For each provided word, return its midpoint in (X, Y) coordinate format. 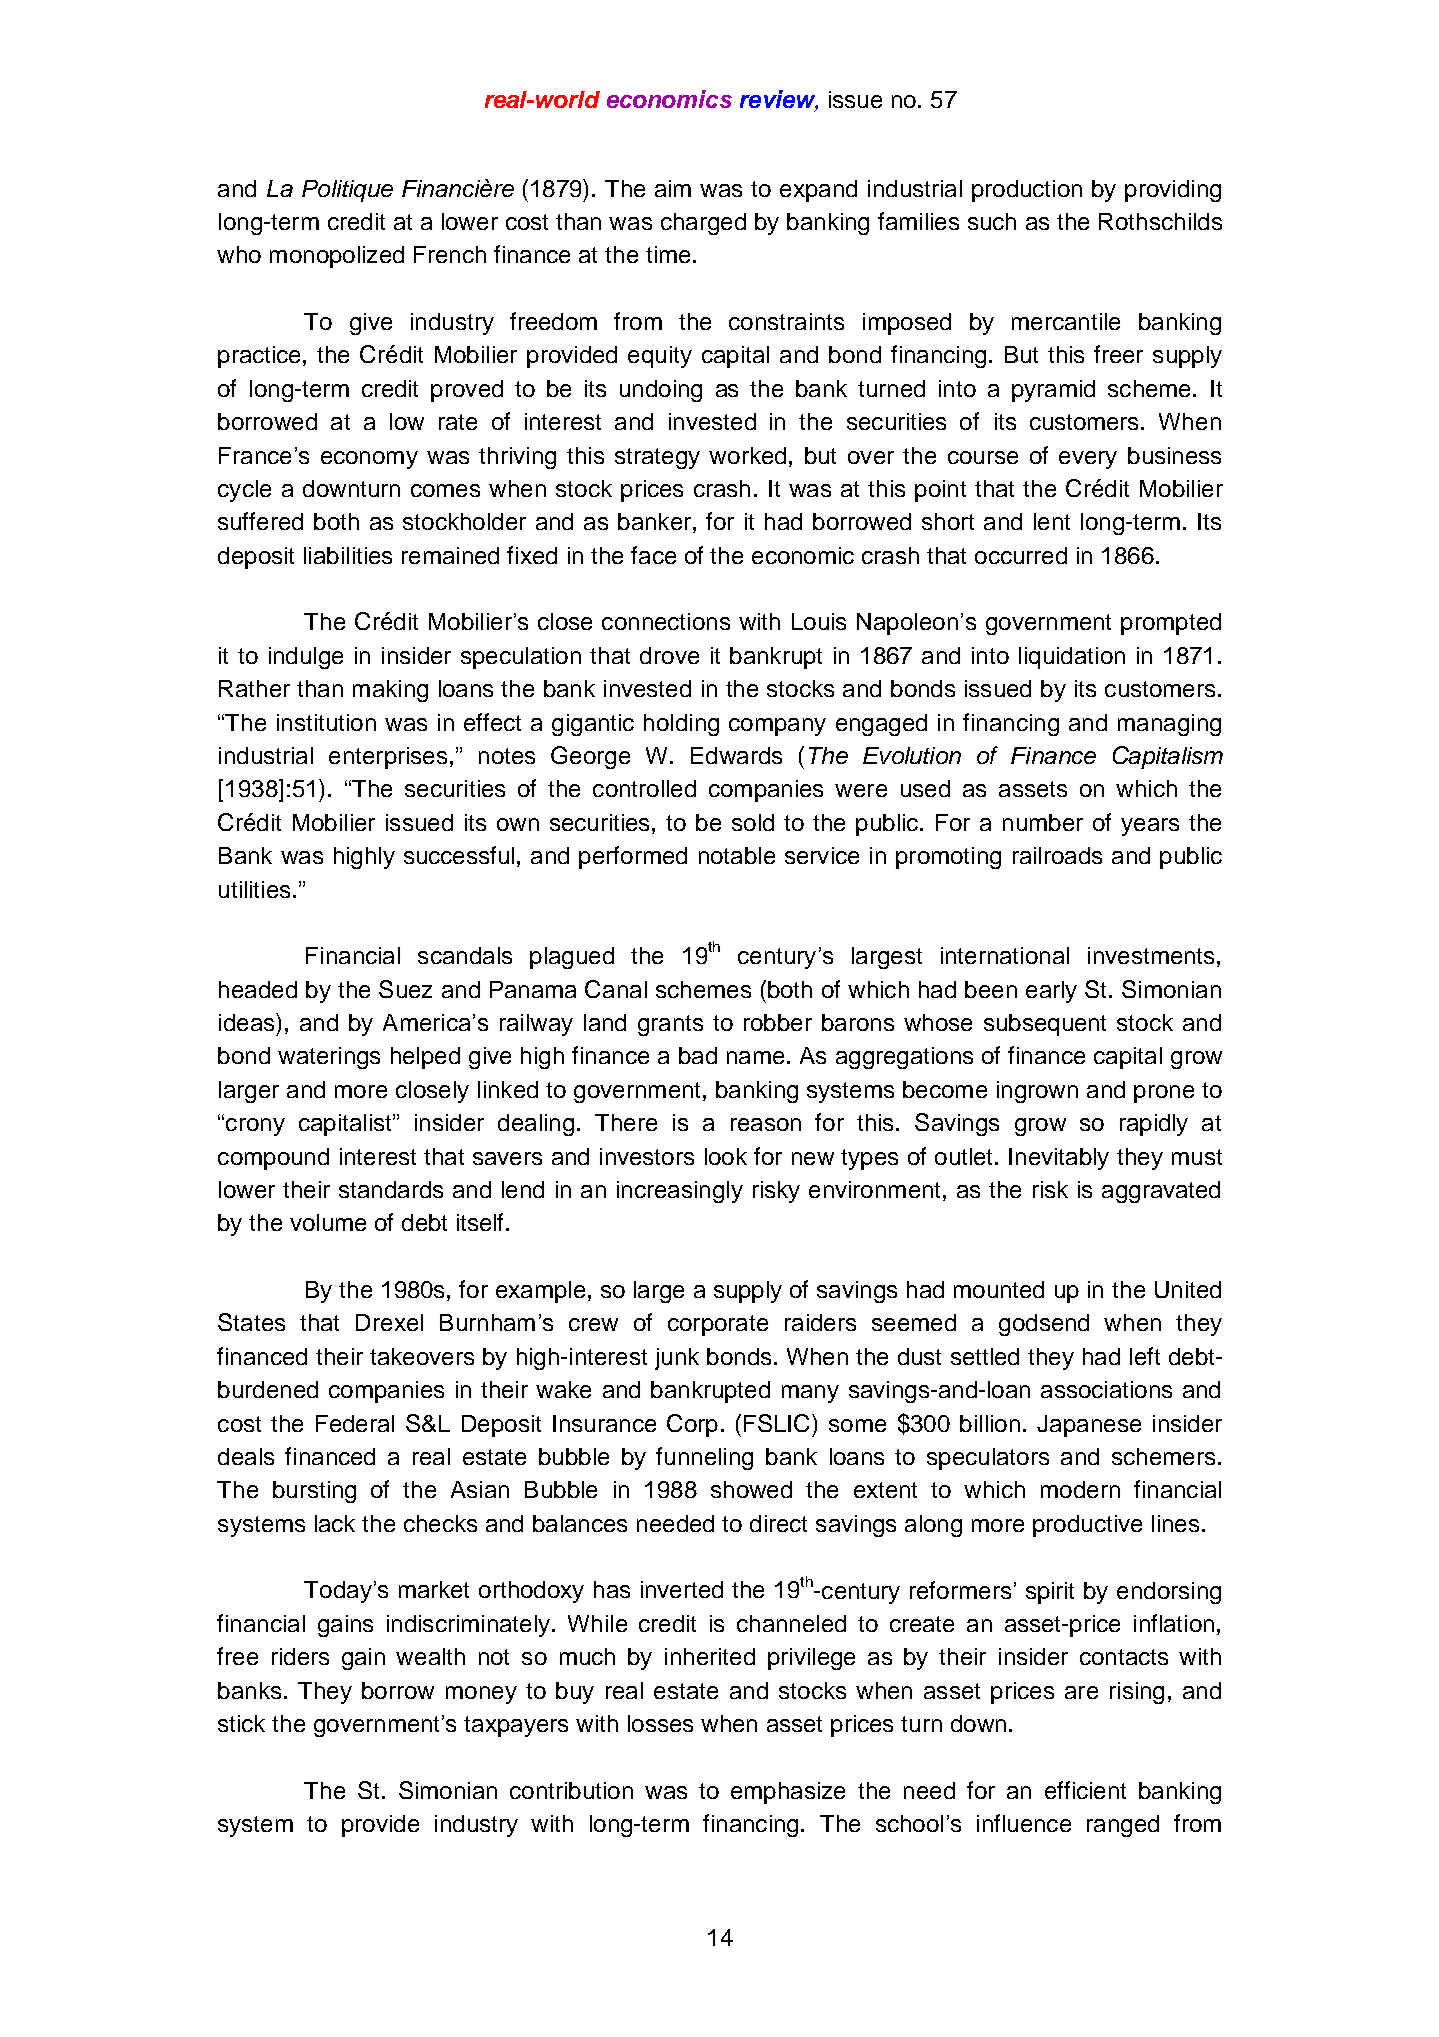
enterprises (388, 758)
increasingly (680, 1192)
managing (1169, 725)
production (1027, 191)
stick (241, 1723)
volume (328, 1222)
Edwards (736, 755)
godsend (1044, 1325)
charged (703, 224)
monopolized (337, 257)
